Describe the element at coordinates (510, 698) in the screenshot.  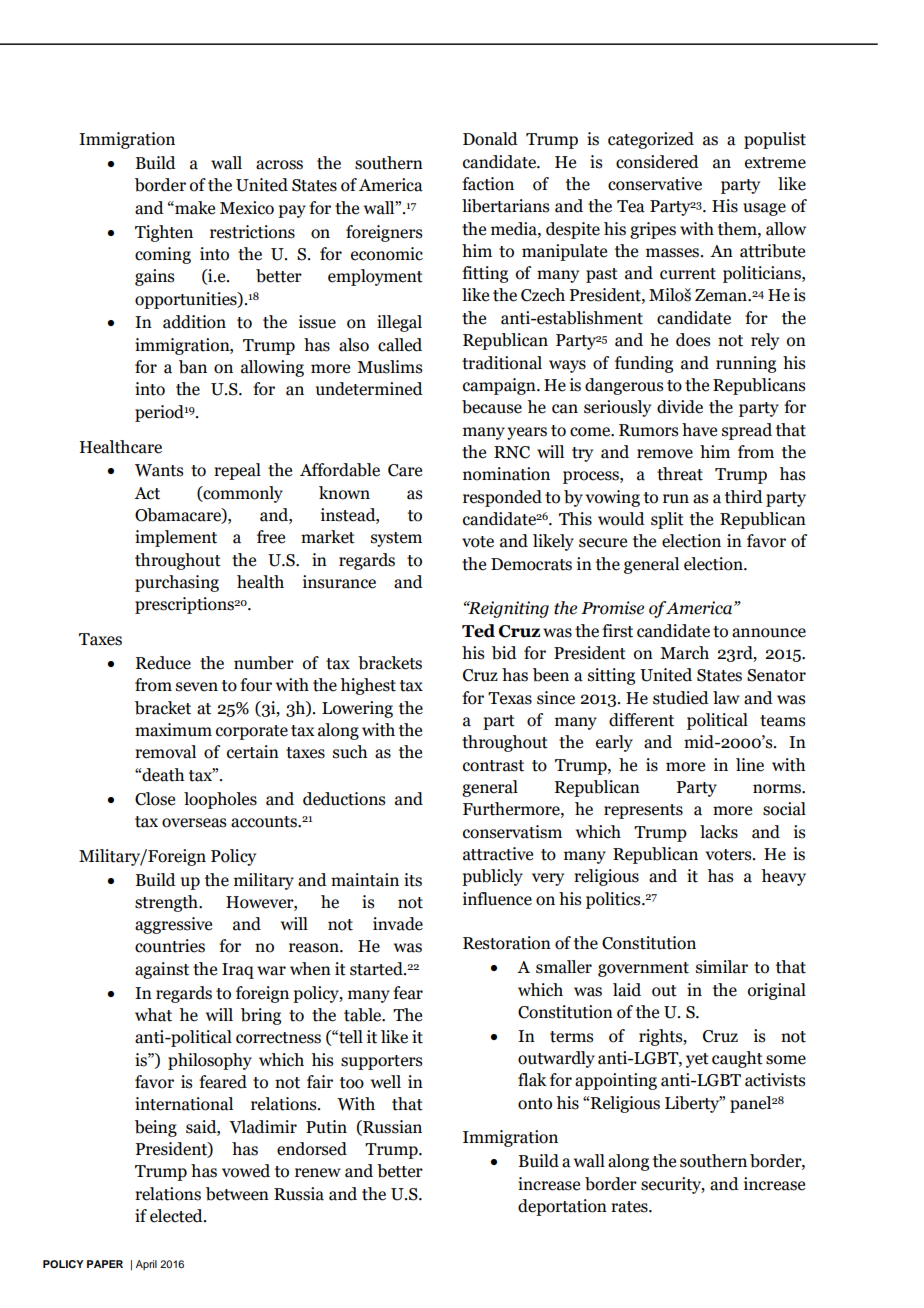
I see `Texas` at that location.
